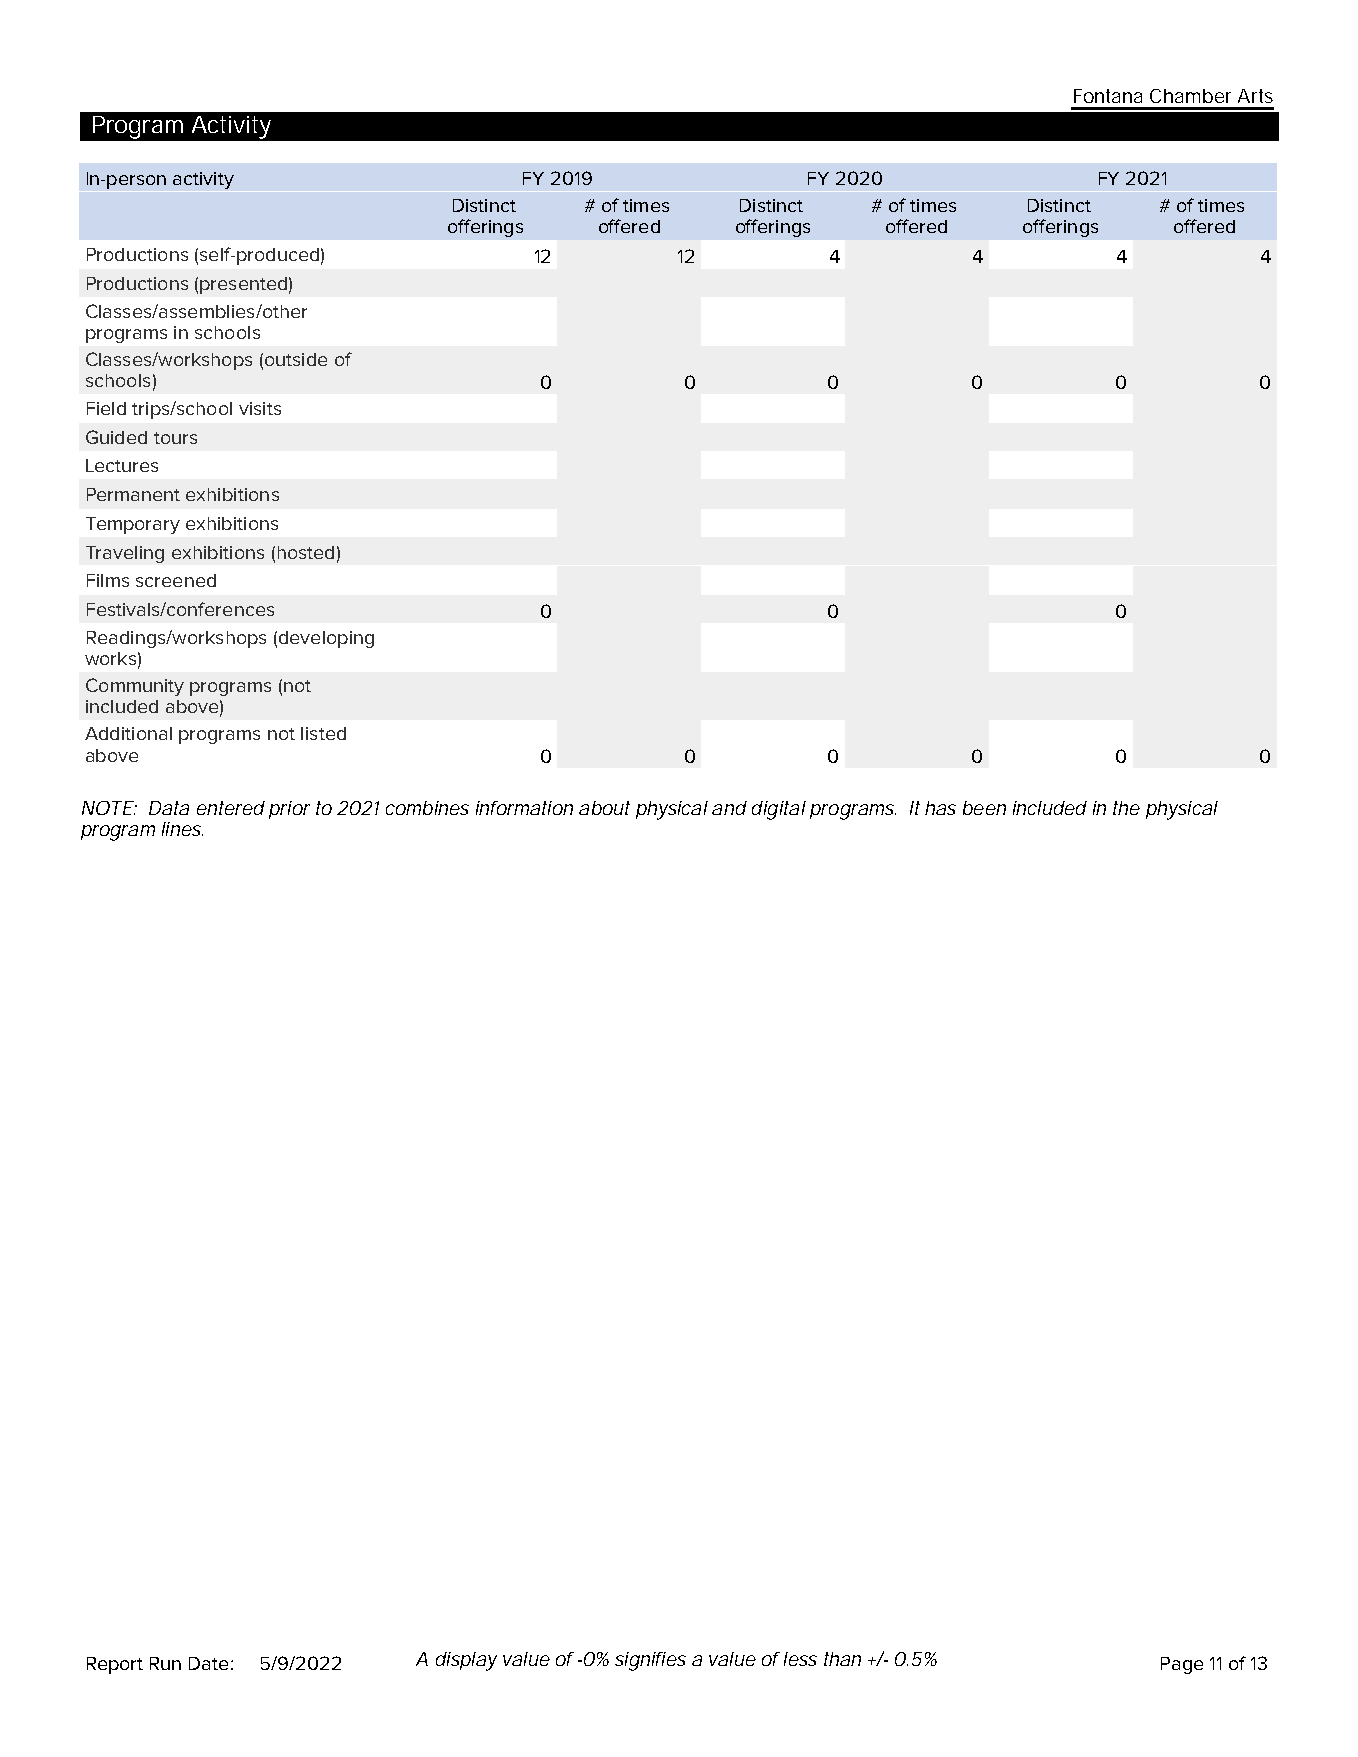 The width and height of the image is (1358, 1757). I want to click on Chamber, so click(1190, 96).
